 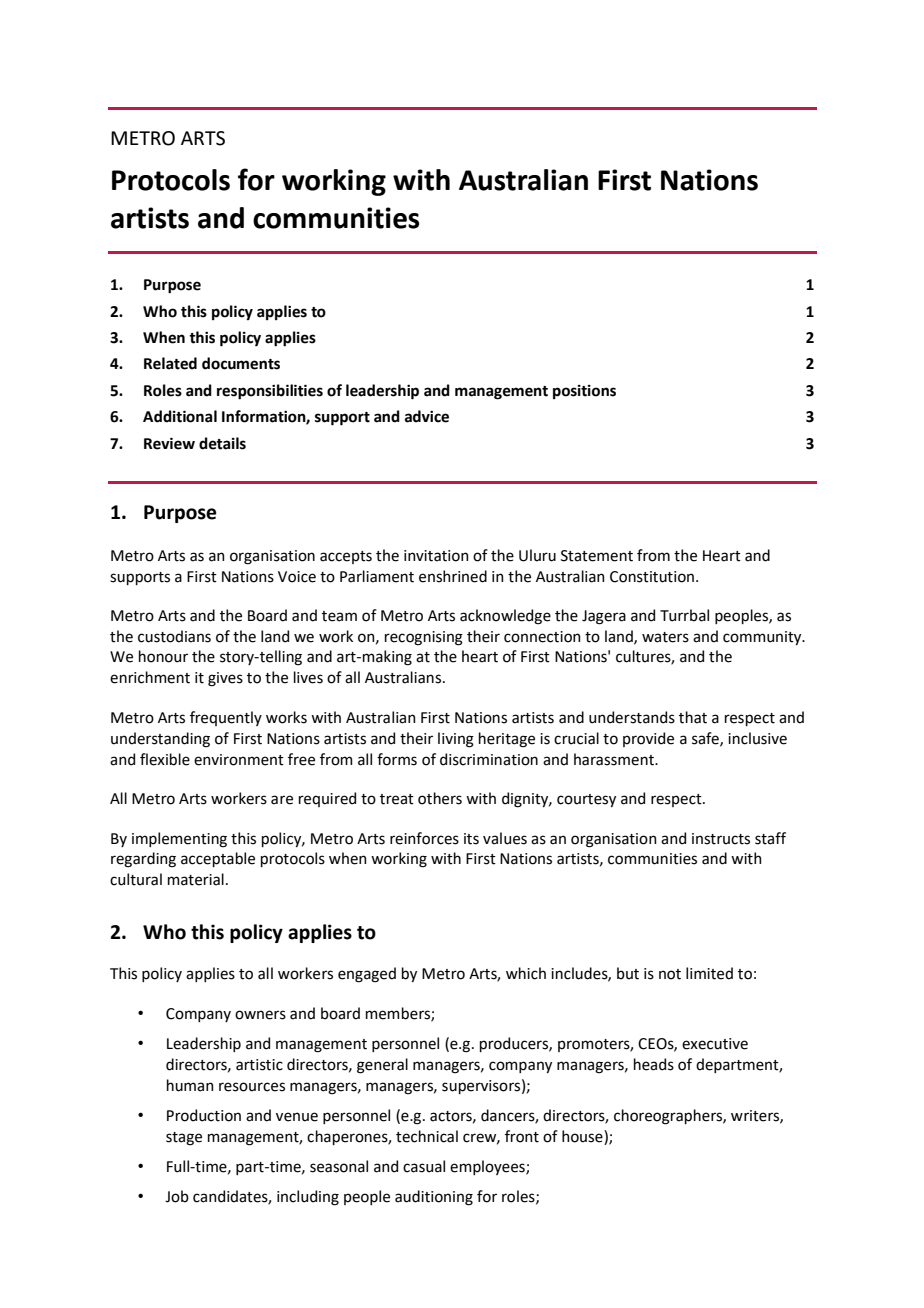 I want to click on others, so click(x=440, y=798).
